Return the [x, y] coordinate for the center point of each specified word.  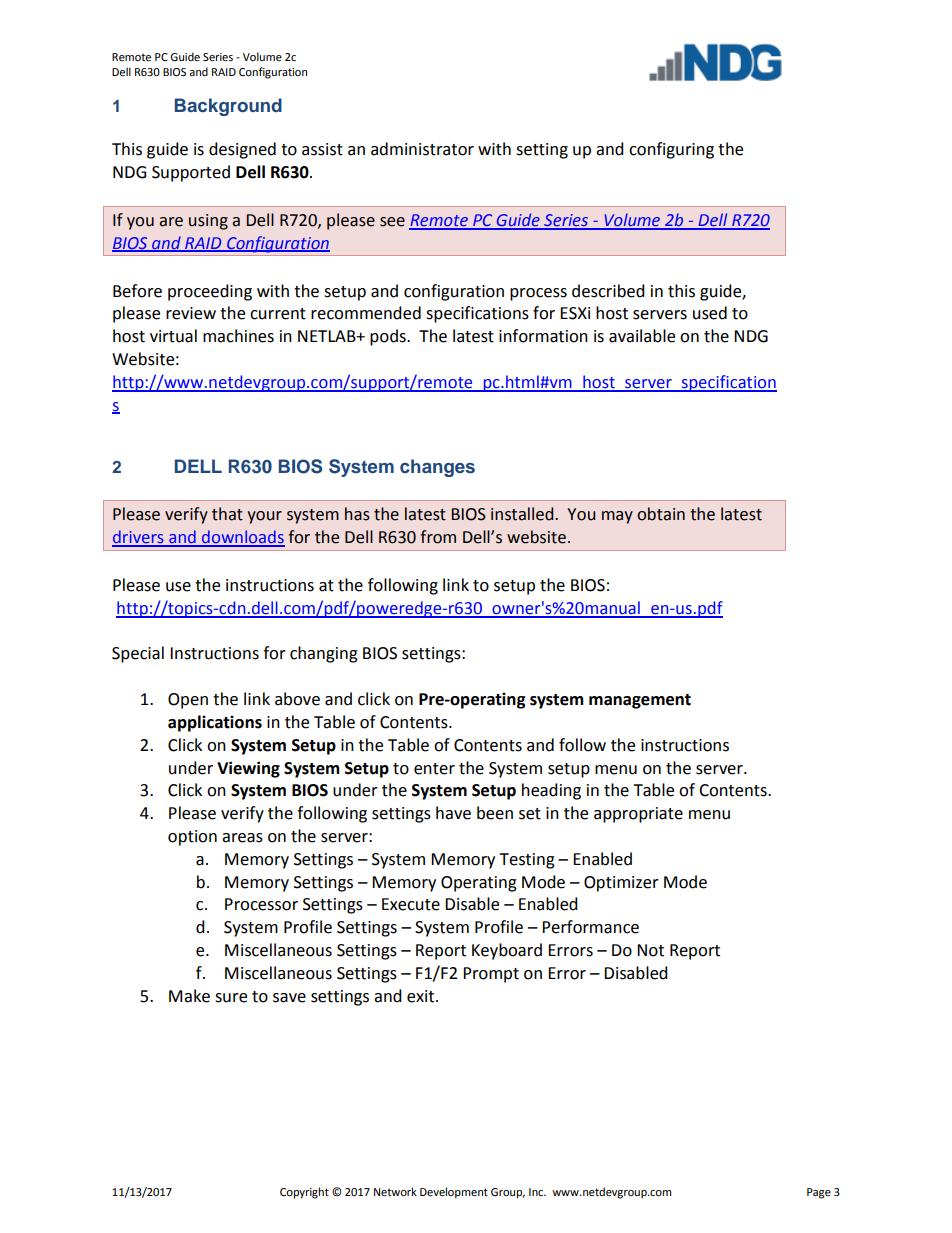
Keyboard [507, 951]
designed [242, 150]
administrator [422, 149]
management [640, 701]
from [438, 537]
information [543, 336]
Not [650, 950]
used [710, 313]
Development [454, 1193]
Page [819, 1193]
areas [242, 838]
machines [238, 336]
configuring [671, 150]
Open [188, 701]
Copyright [304, 1193]
